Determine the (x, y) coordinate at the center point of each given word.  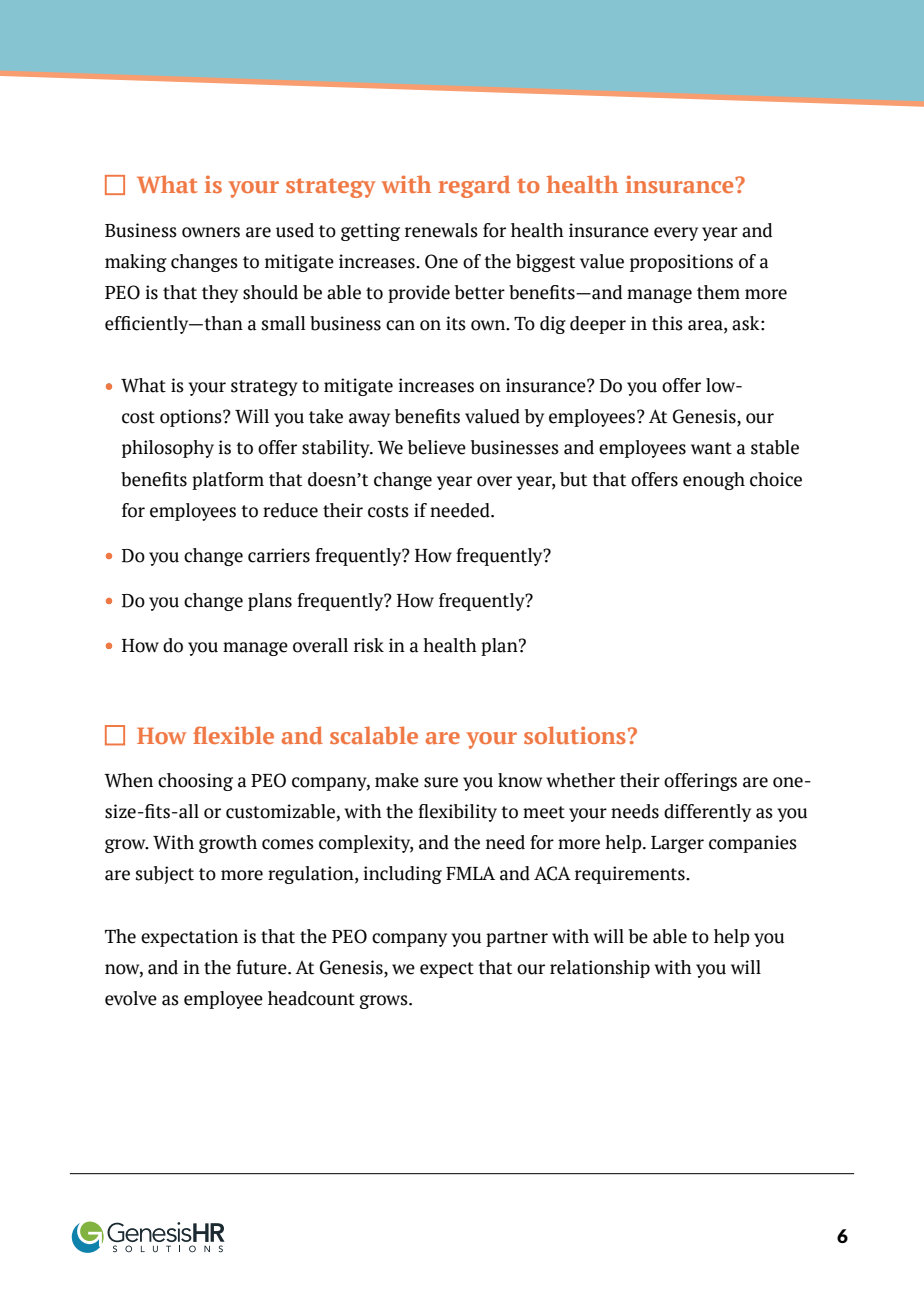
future (262, 967)
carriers (279, 555)
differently (707, 813)
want (711, 448)
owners (211, 232)
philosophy (168, 449)
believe (437, 447)
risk (369, 645)
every (676, 234)
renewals (441, 230)
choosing (195, 782)
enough (714, 481)
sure (441, 782)
